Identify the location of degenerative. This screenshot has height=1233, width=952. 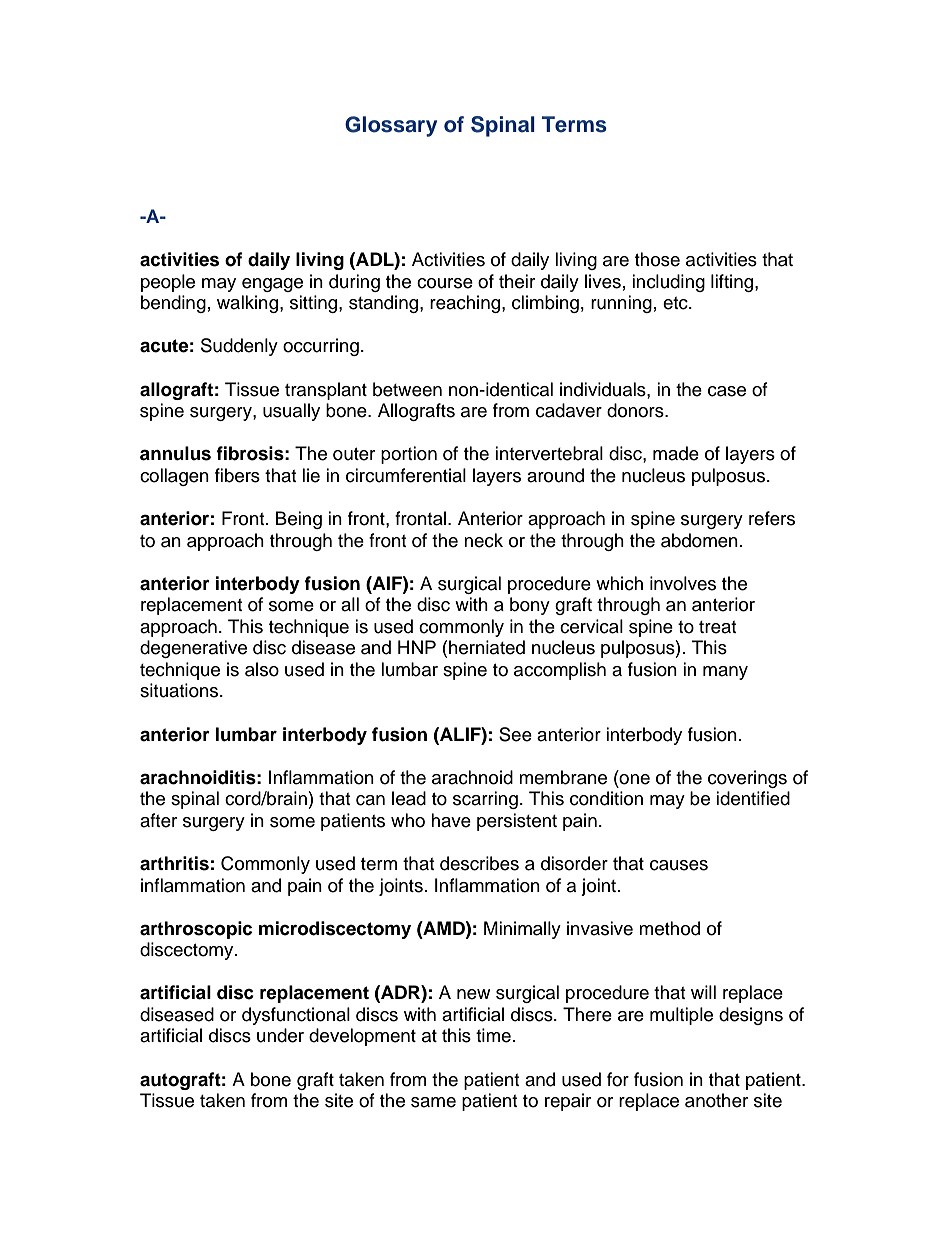
(193, 649).
